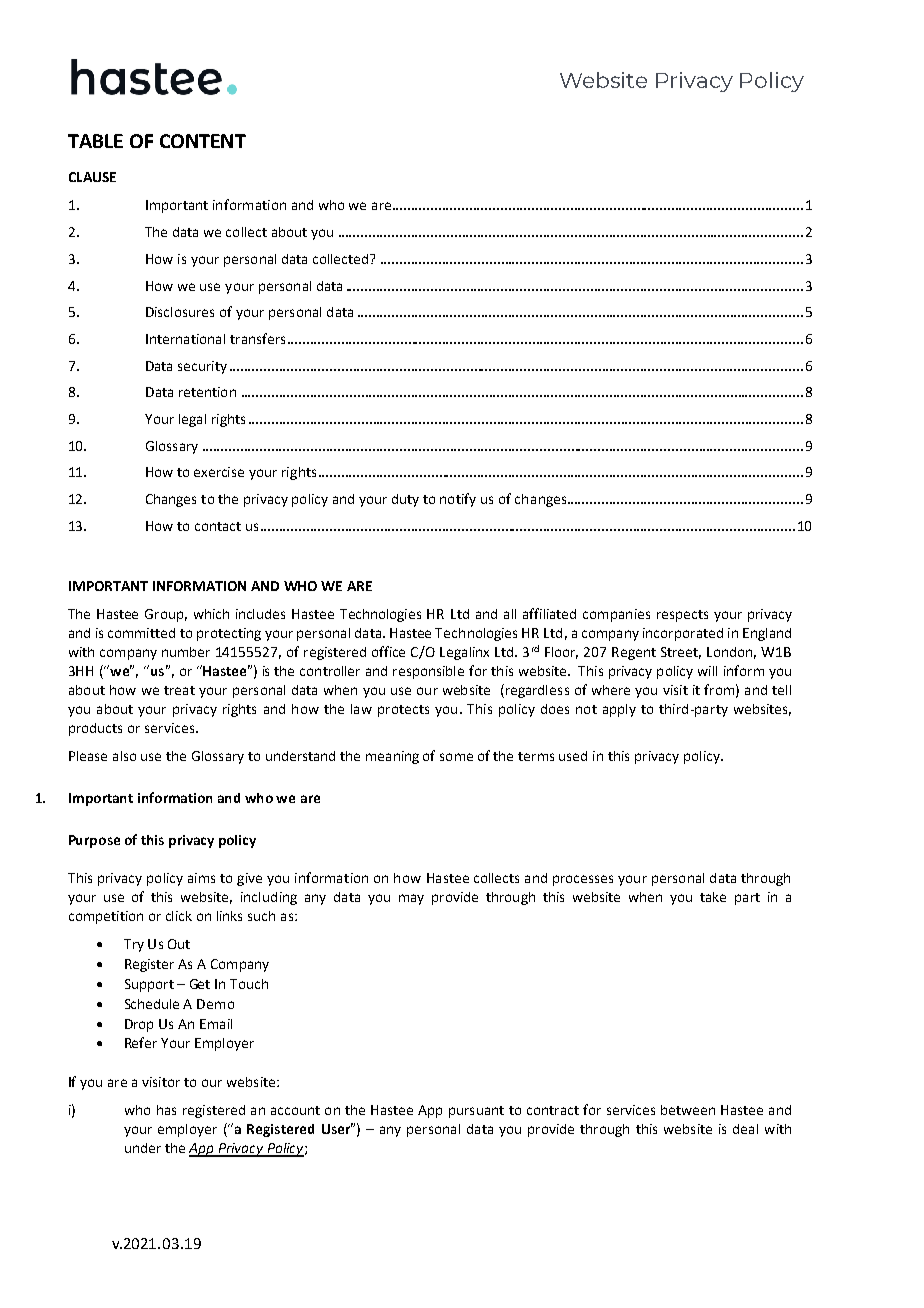 The image size is (924, 1308). What do you see at coordinates (180, 312) in the screenshot?
I see `Disclosures` at bounding box center [180, 312].
